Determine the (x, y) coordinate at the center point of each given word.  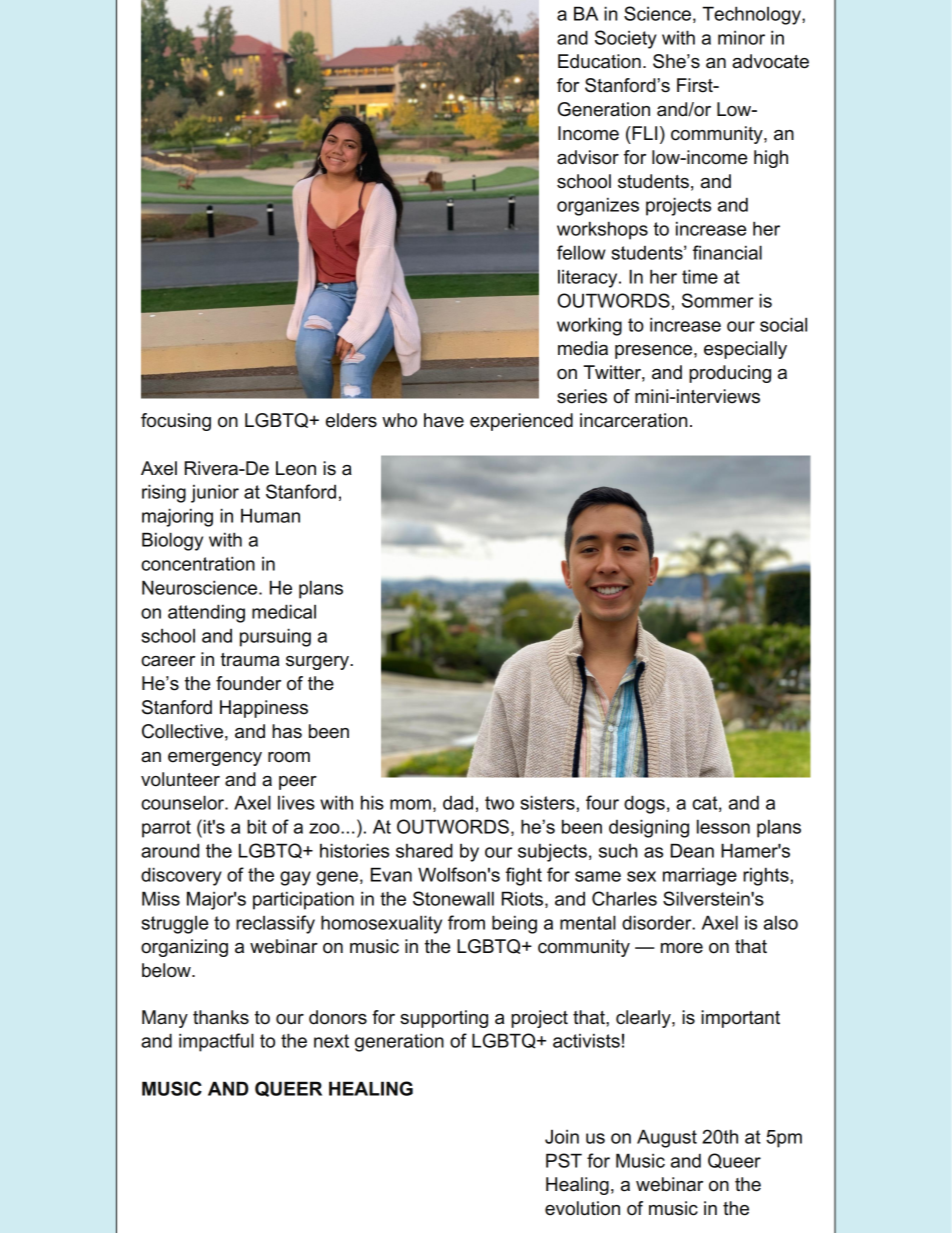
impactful (216, 1042)
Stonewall (453, 898)
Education (599, 61)
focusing (176, 422)
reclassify (275, 924)
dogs (644, 804)
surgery (318, 663)
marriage (700, 877)
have (444, 420)
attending (206, 613)
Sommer (718, 300)
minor (741, 38)
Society (626, 39)
